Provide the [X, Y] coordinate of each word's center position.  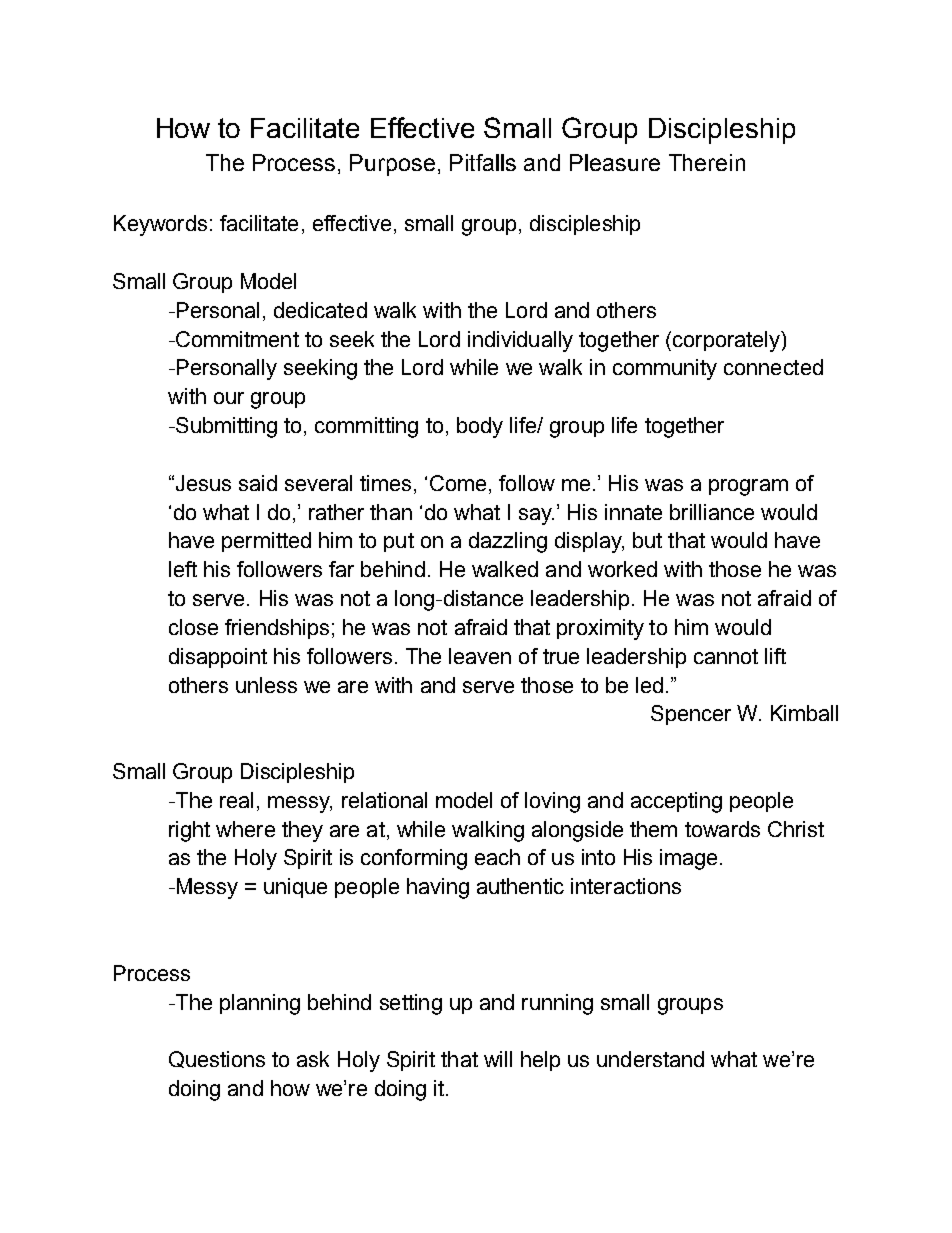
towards [722, 829]
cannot [726, 656]
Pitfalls [483, 162]
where [245, 829]
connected [773, 367]
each [497, 857]
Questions [217, 1059]
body [480, 427]
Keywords [160, 225]
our [229, 398]
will [498, 1059]
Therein [707, 162]
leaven [480, 656]
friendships [277, 629]
